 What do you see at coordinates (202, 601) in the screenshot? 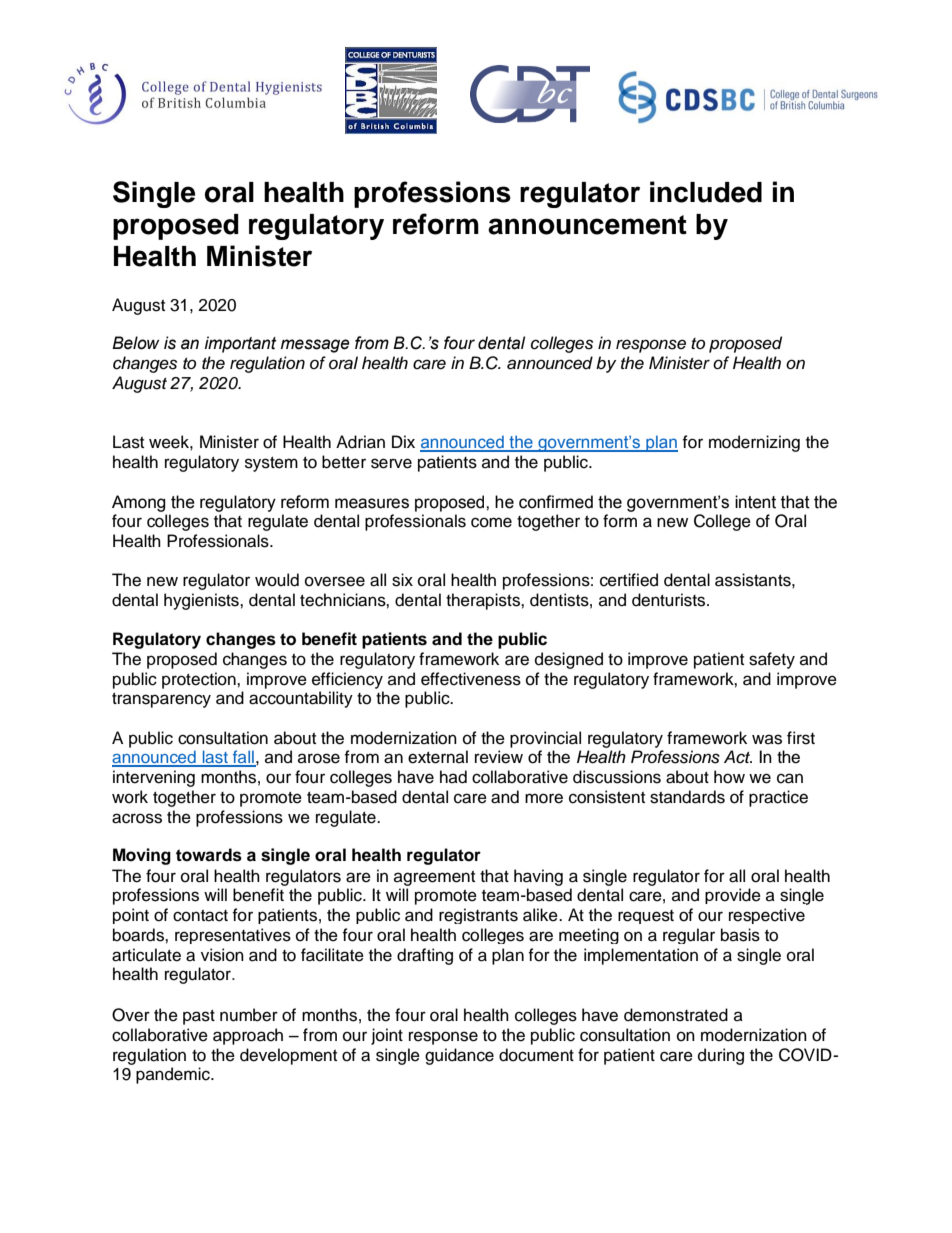
I see `hygienists` at bounding box center [202, 601].
